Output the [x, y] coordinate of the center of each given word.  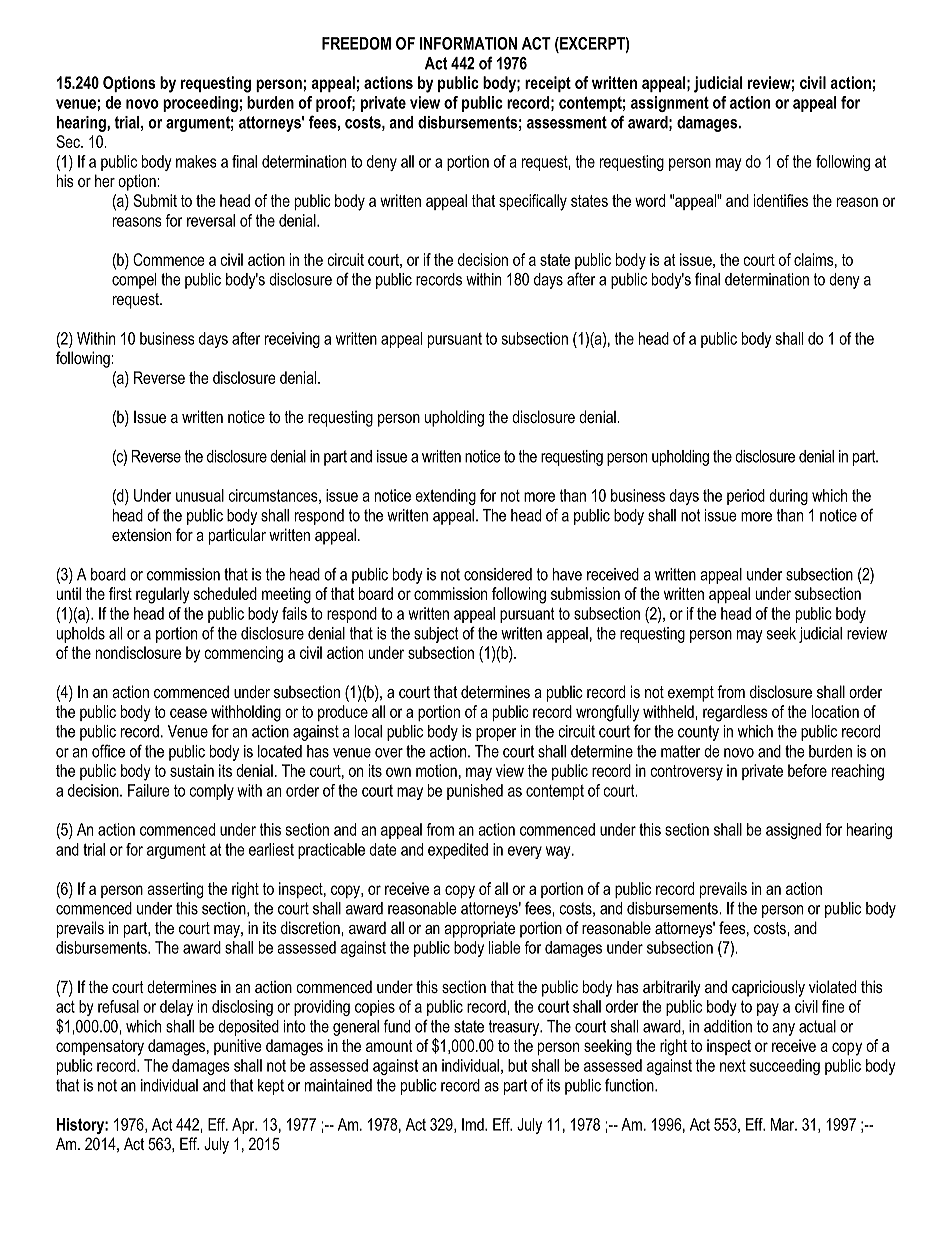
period [746, 497]
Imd [474, 1124]
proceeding [200, 104]
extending [445, 497]
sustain [192, 770]
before [807, 770]
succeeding [785, 1067]
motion [436, 770]
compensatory [100, 1048]
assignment [670, 104]
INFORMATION [468, 43]
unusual [200, 495]
